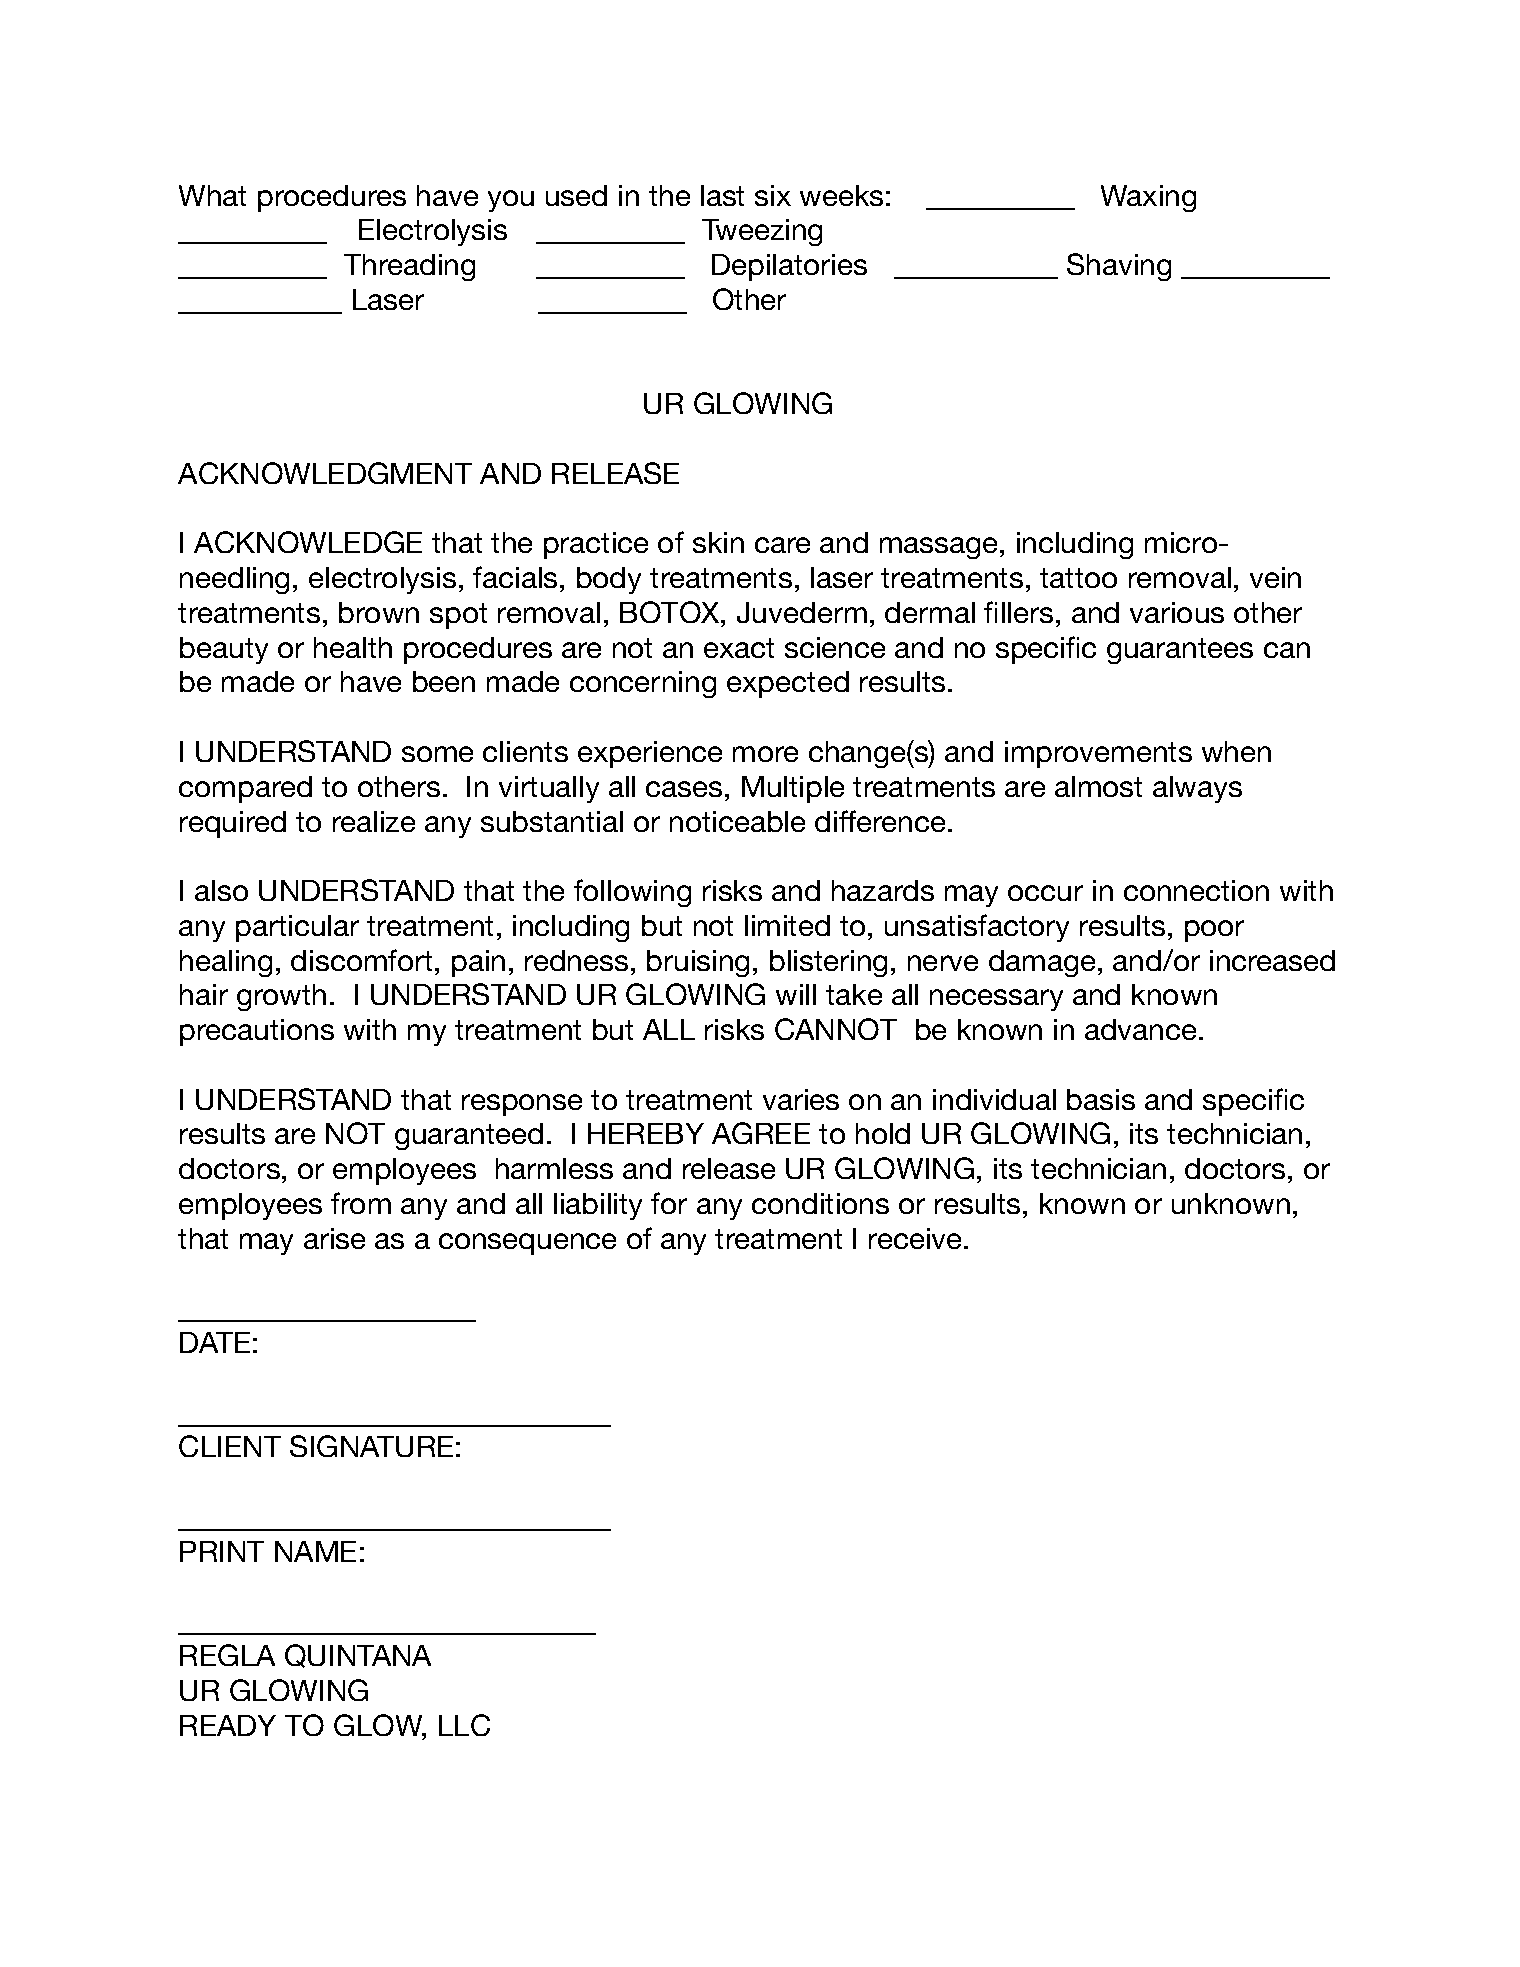  I want to click on always, so click(1197, 789).
